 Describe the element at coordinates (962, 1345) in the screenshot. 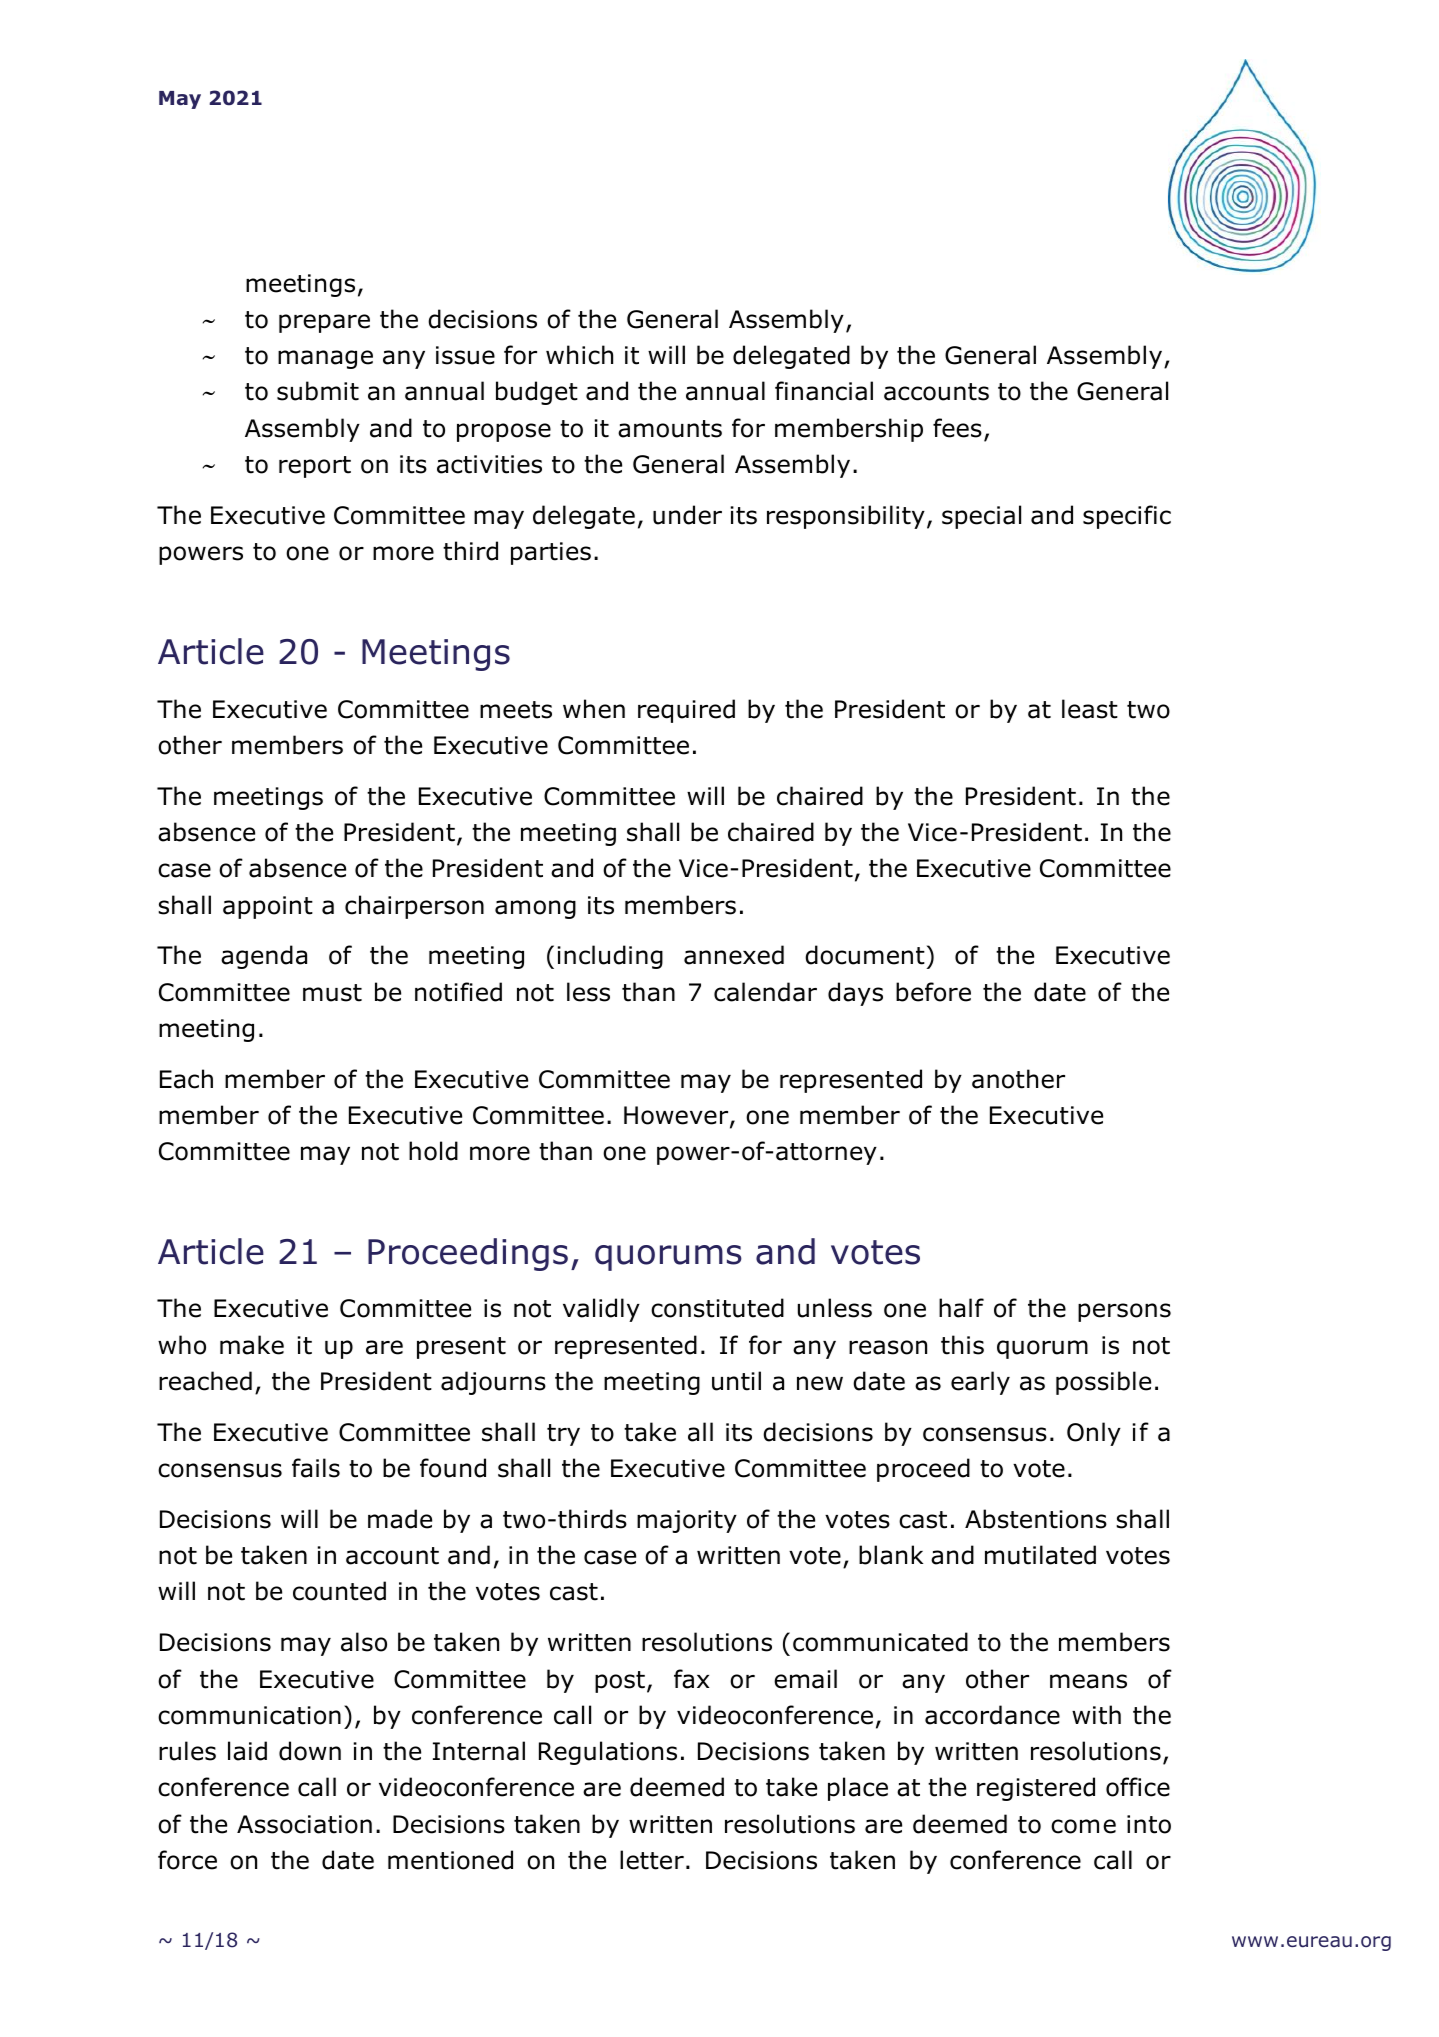

I see `this` at that location.
